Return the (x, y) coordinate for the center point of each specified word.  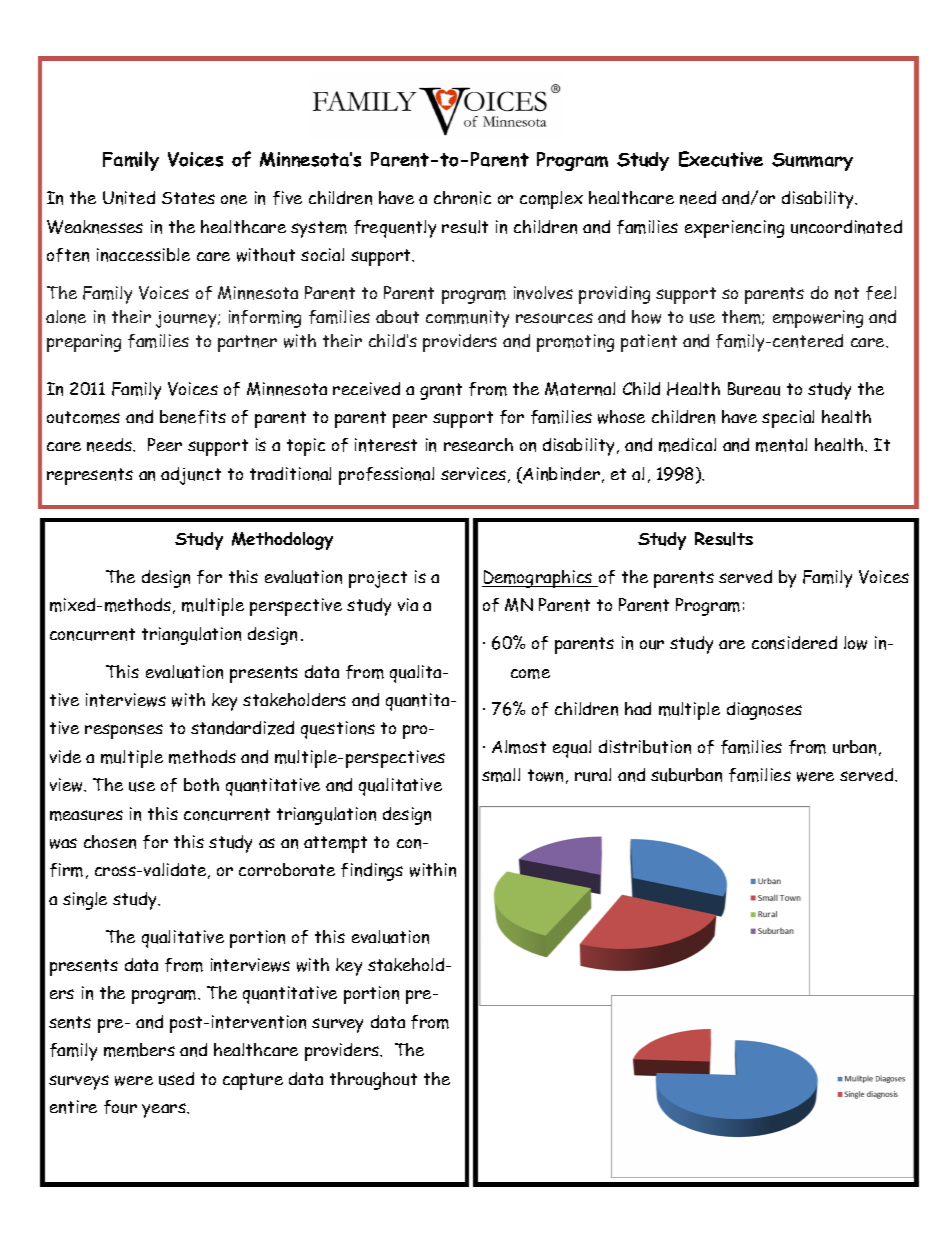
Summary (812, 162)
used (176, 1079)
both (201, 784)
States (188, 198)
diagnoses (764, 711)
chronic (462, 198)
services (473, 473)
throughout (373, 1081)
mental (781, 445)
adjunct (191, 476)
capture (253, 1081)
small (501, 775)
